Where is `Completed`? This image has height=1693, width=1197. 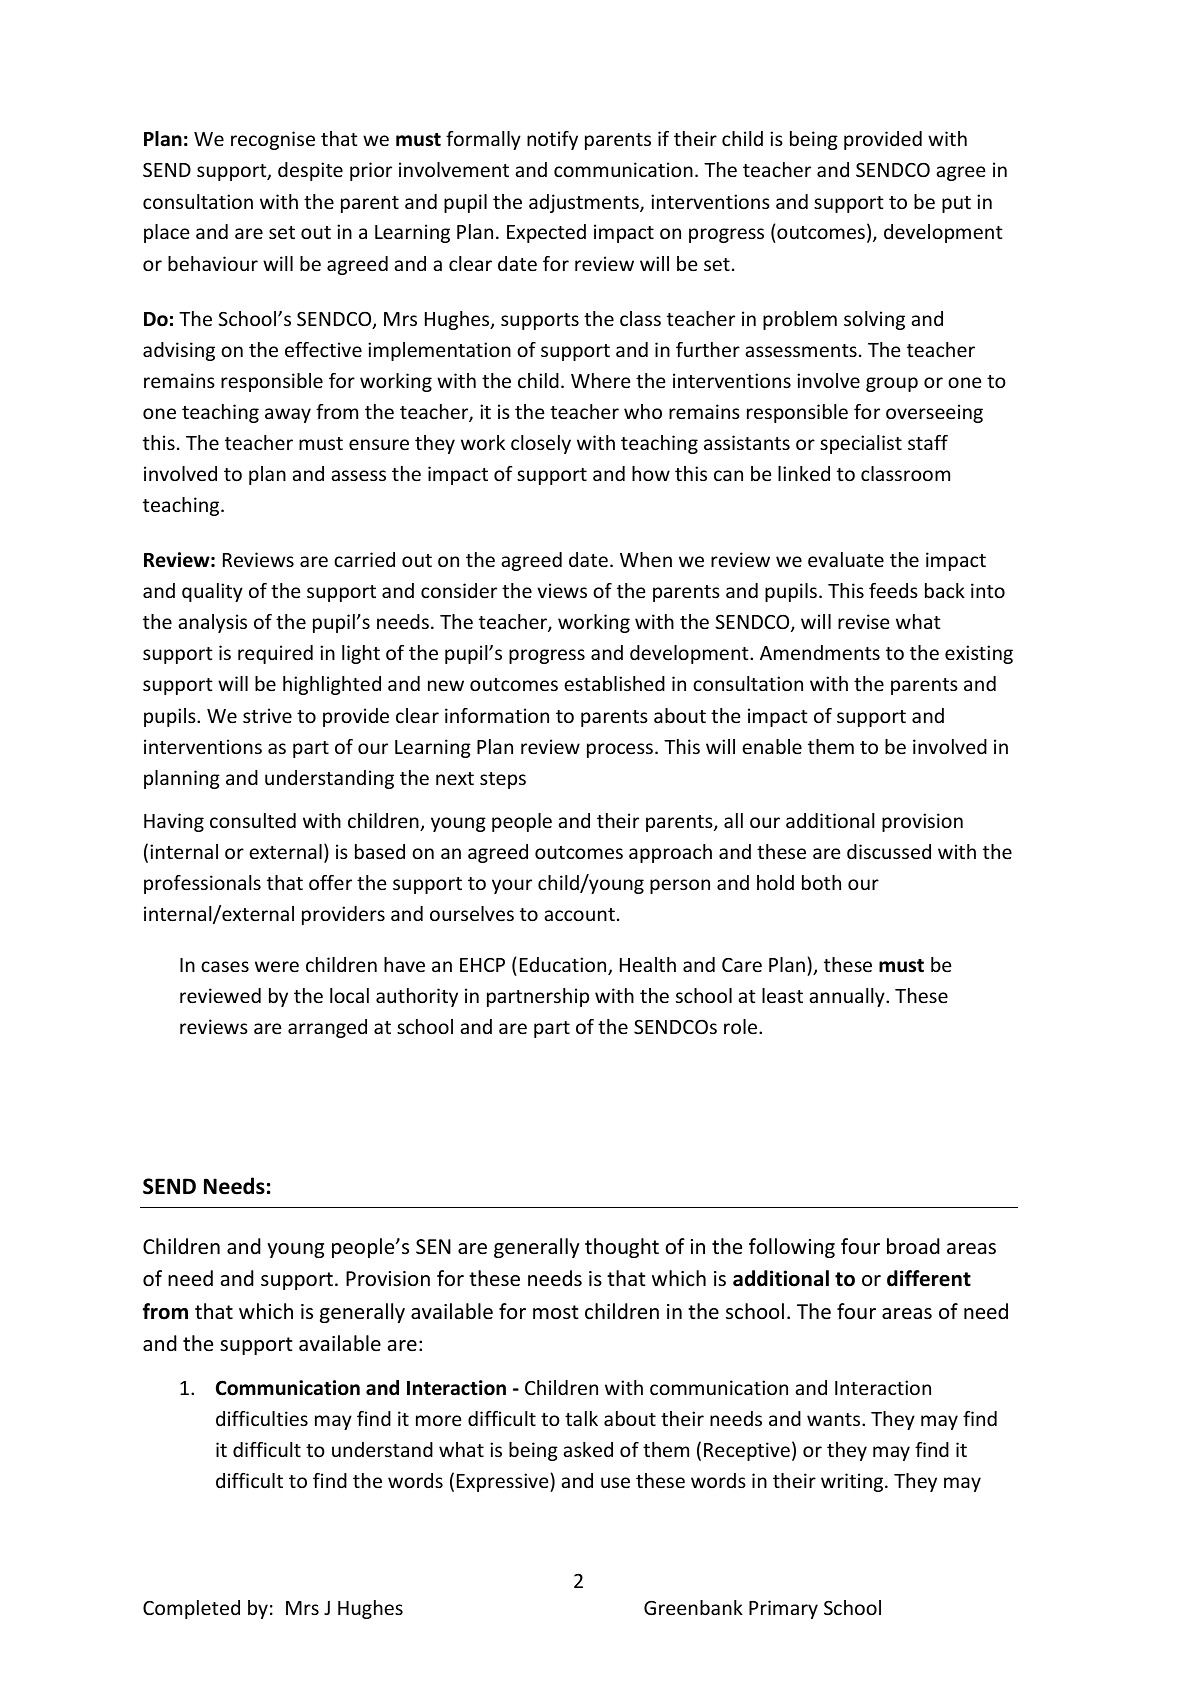
Completed is located at coordinates (191, 1609).
